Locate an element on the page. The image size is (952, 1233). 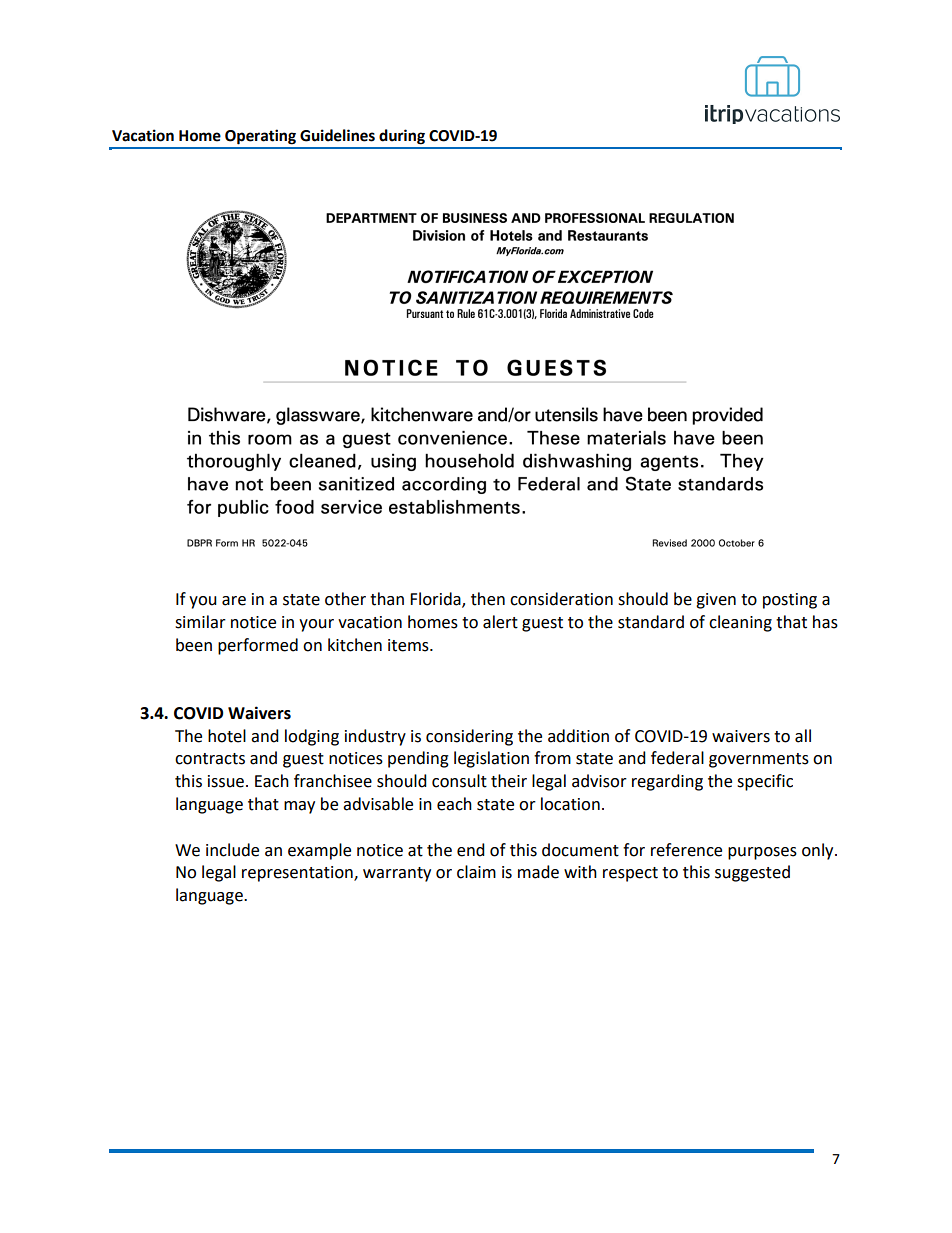
made is located at coordinates (538, 872).
